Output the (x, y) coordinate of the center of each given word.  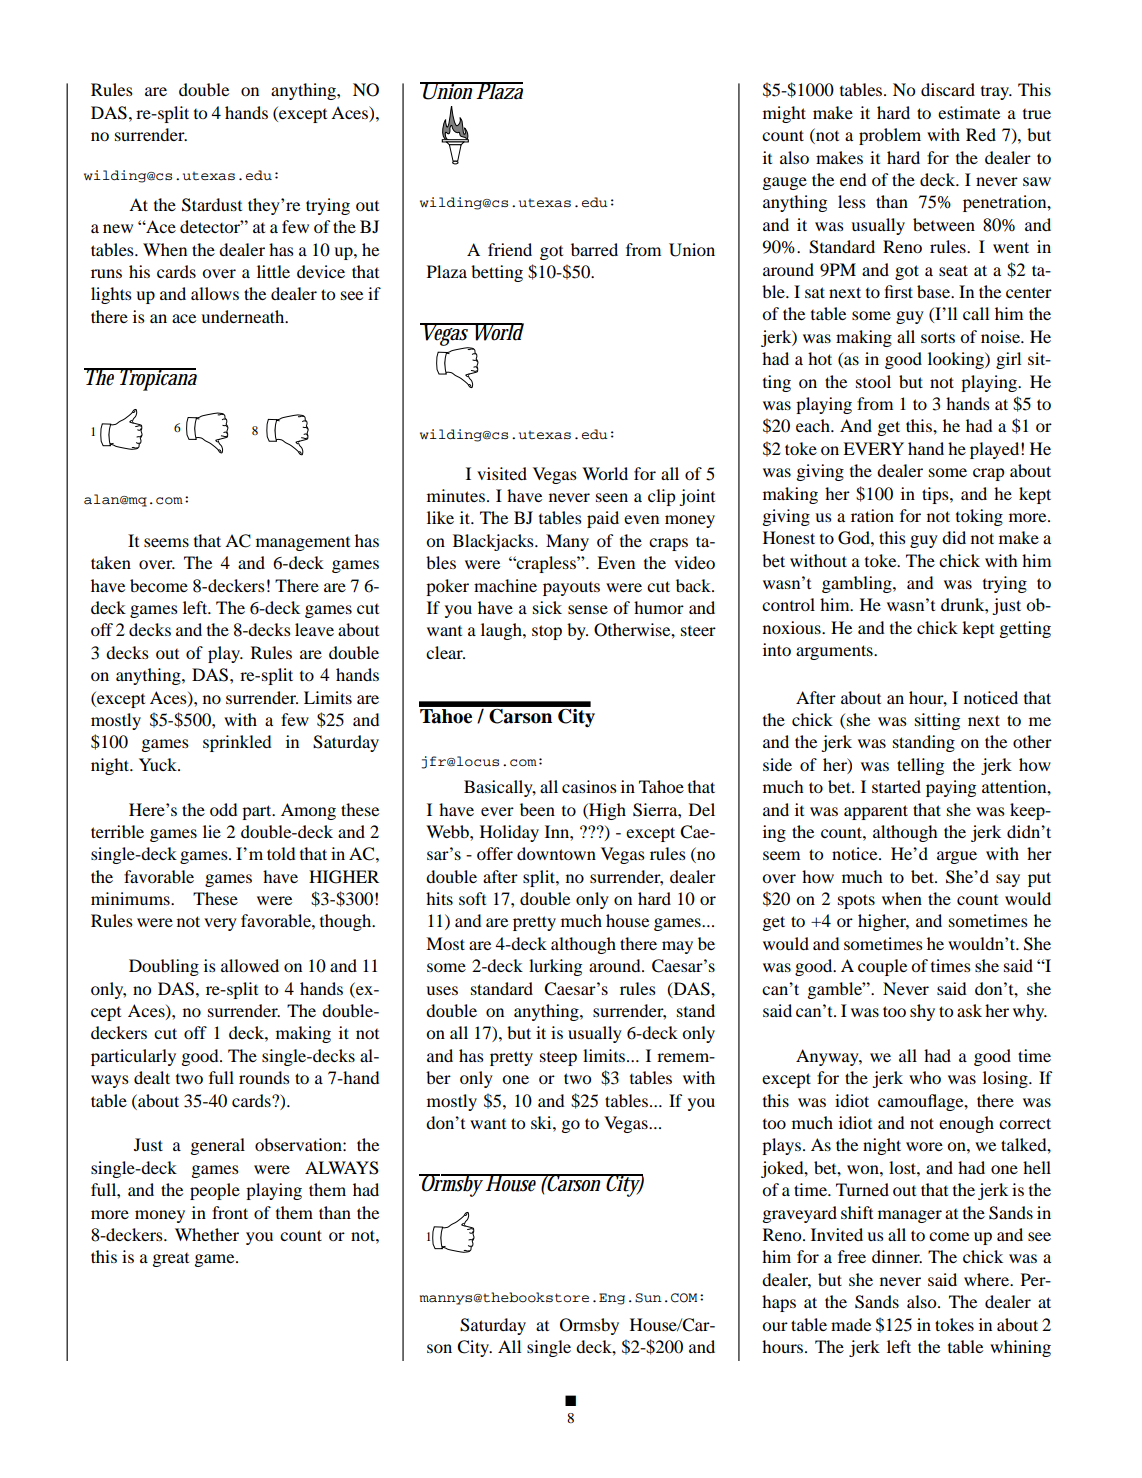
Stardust (212, 205)
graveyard (800, 1214)
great (171, 1260)
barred (594, 249)
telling (920, 766)
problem (890, 136)
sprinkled (237, 743)
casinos (589, 786)
